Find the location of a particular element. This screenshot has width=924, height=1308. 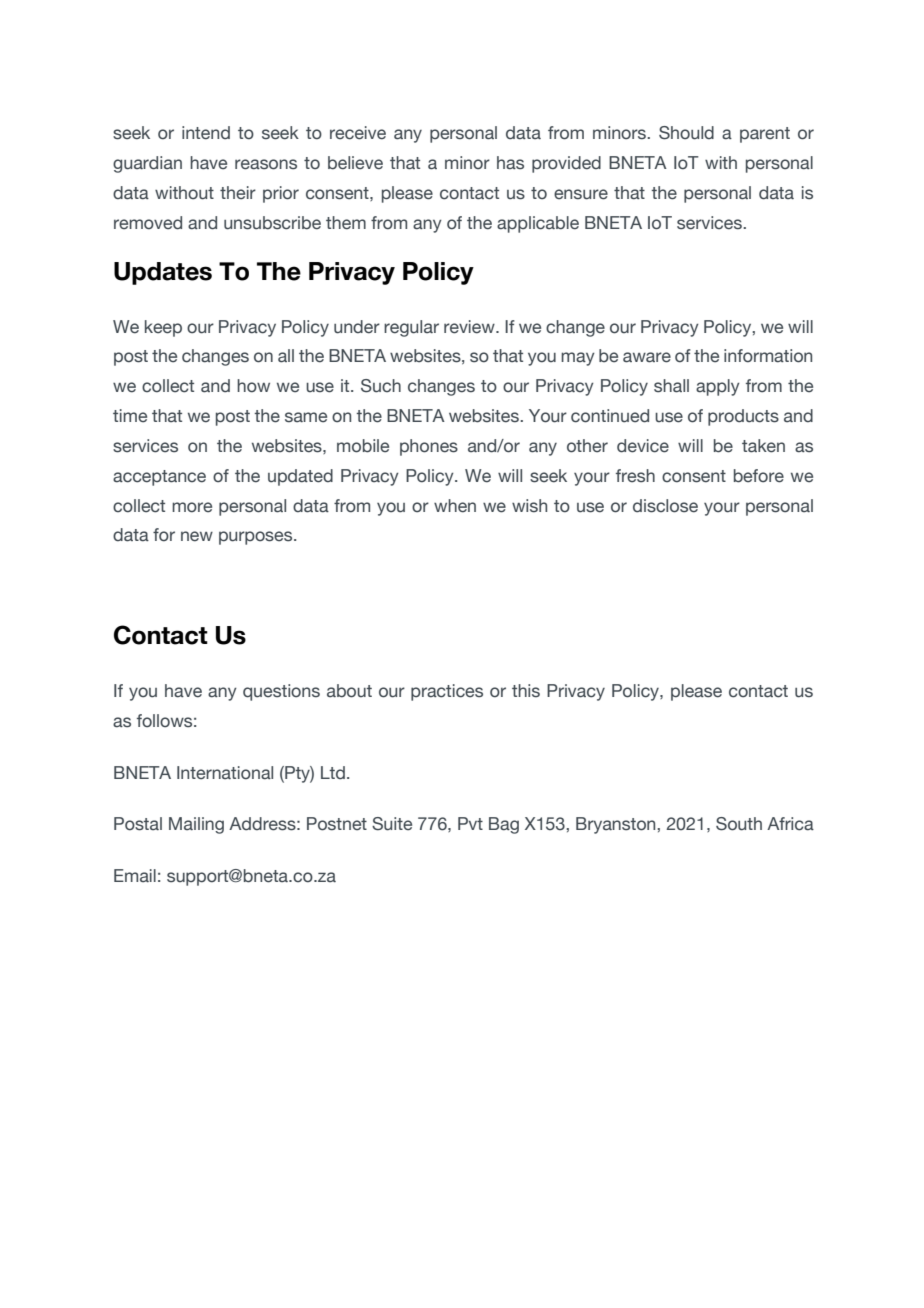

products is located at coordinates (743, 417).
